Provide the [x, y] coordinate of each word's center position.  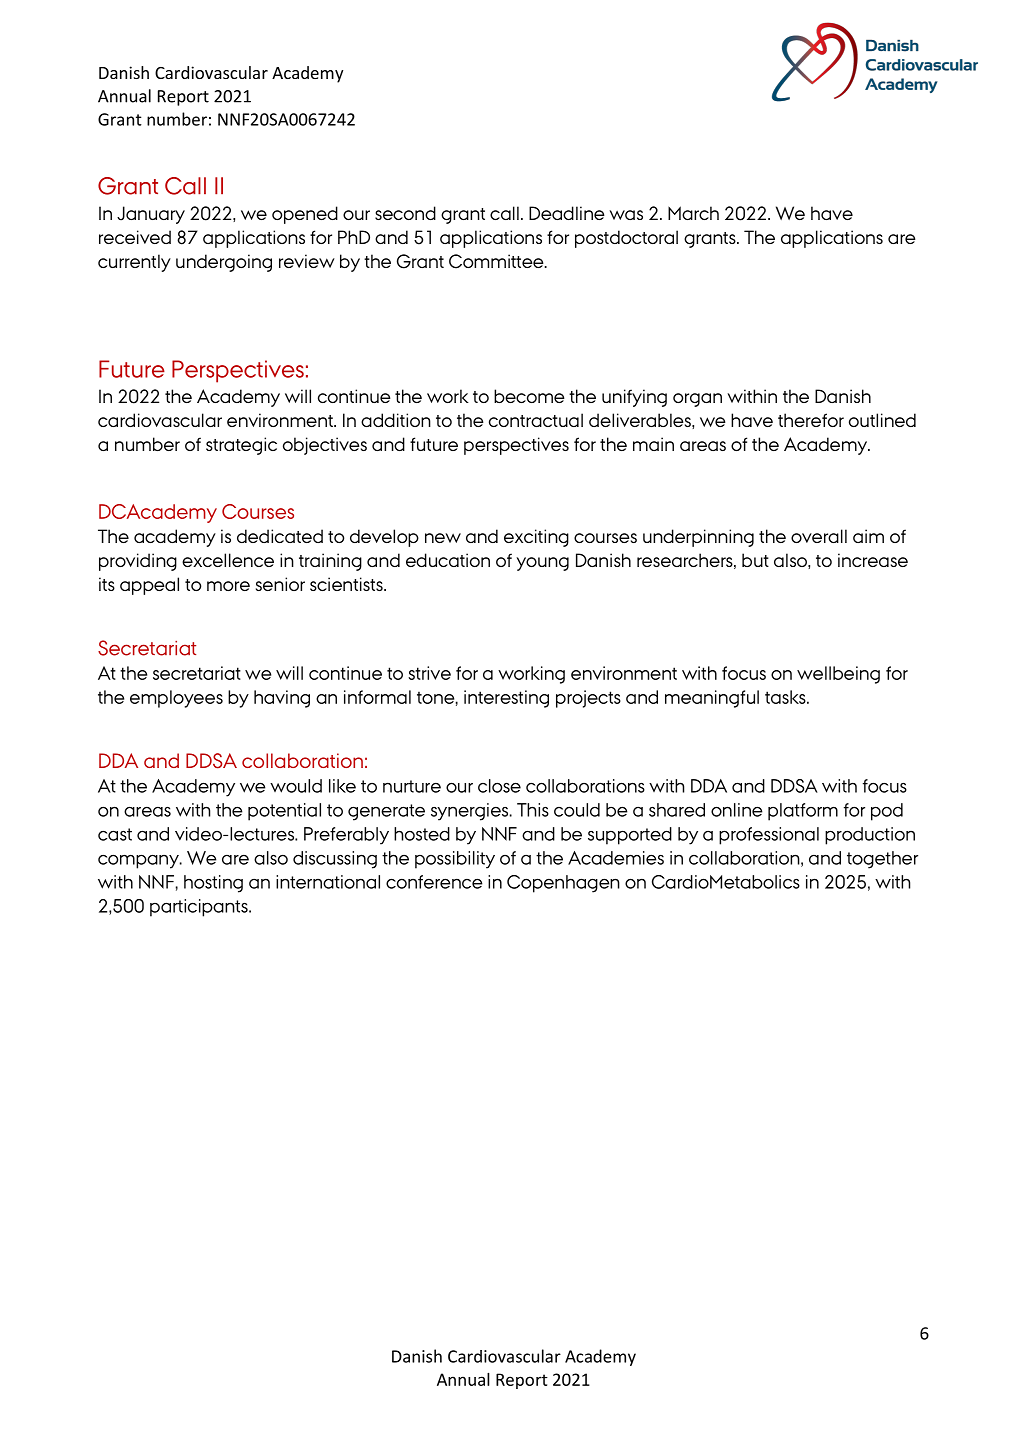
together [882, 860]
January [151, 215]
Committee [497, 261]
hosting [213, 884]
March [693, 213]
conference [434, 882]
